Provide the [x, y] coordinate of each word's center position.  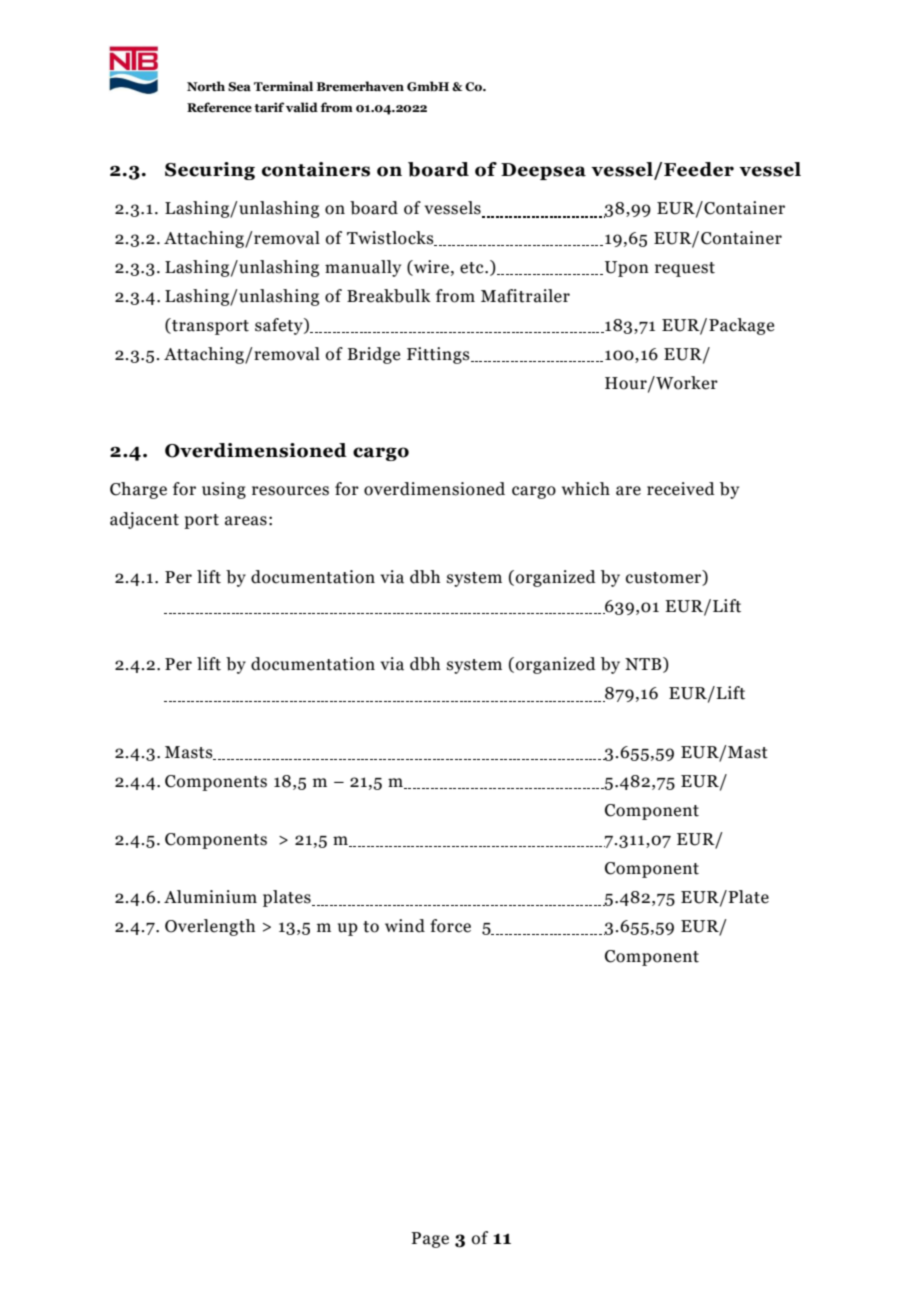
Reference [219, 107]
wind [405, 926]
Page [430, 1240]
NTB [644, 665]
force [450, 926]
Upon [627, 269]
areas [246, 521]
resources [290, 491]
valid [302, 107]
